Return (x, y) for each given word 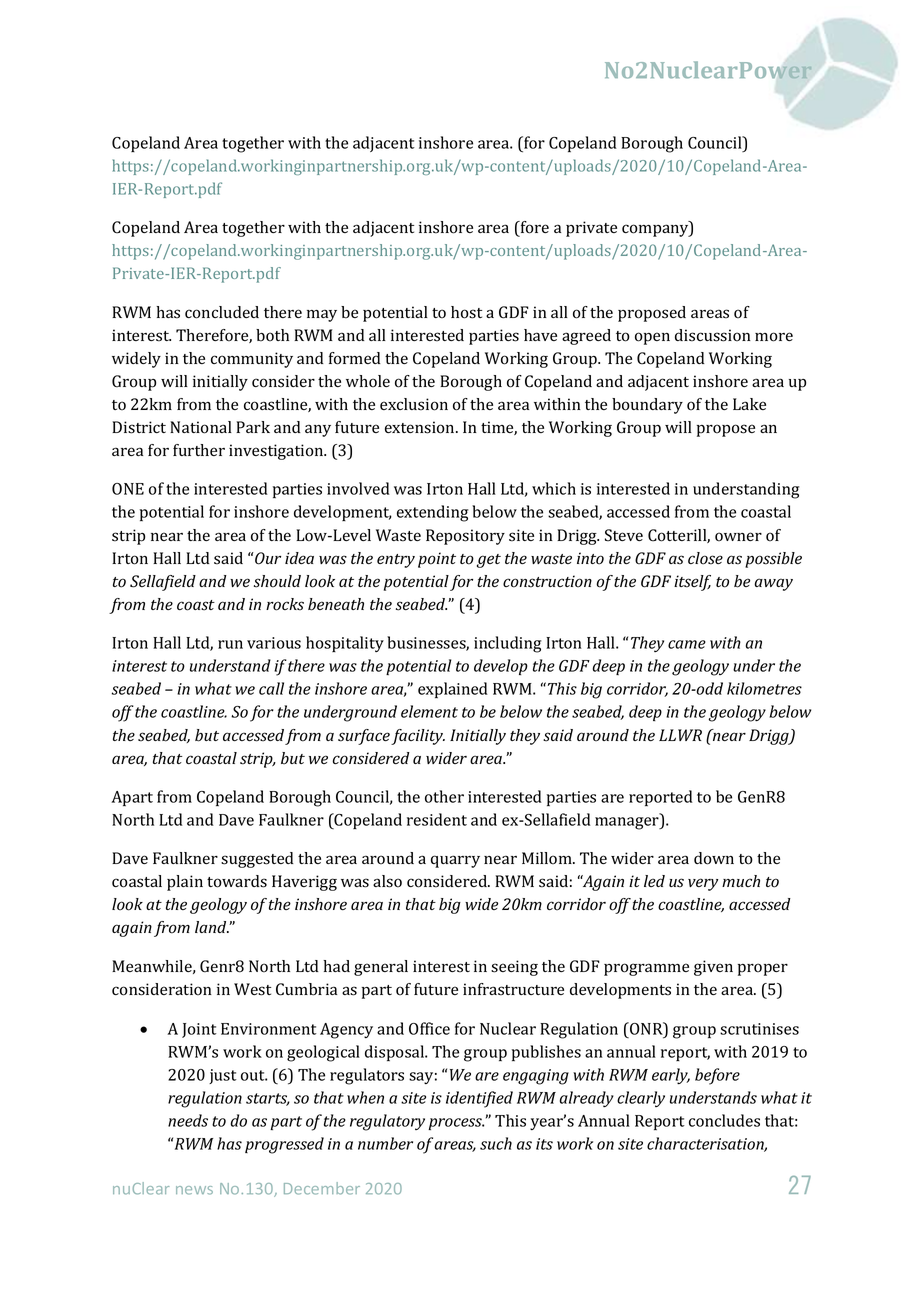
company (656, 230)
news (194, 1190)
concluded (222, 312)
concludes (724, 1120)
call (271, 688)
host (466, 312)
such (496, 1143)
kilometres (764, 688)
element (429, 711)
